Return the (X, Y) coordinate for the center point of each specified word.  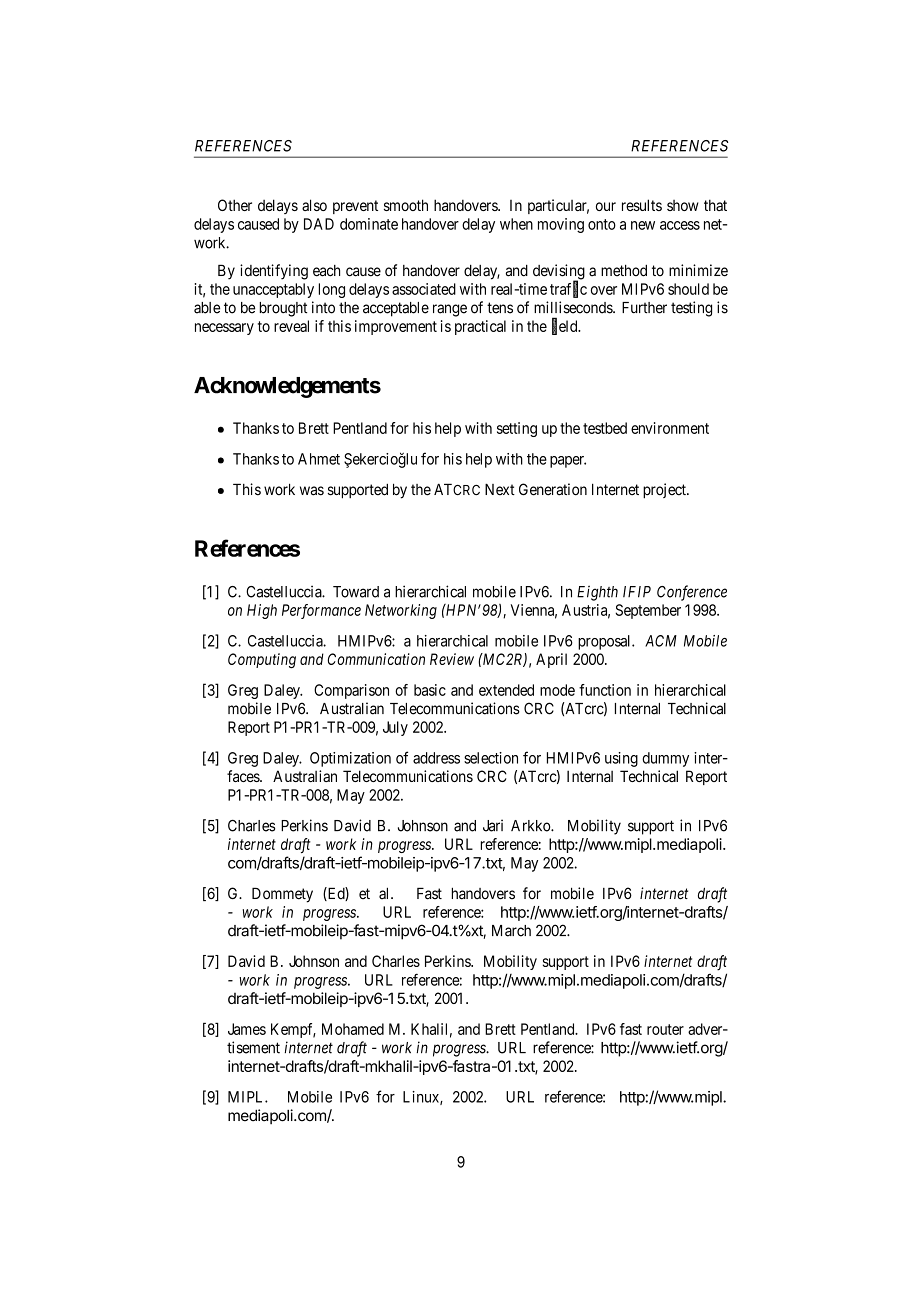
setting (517, 429)
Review (452, 659)
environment (670, 428)
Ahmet (319, 459)
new (643, 225)
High (262, 611)
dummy (665, 759)
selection (491, 758)
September (648, 611)
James (247, 1029)
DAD (319, 224)
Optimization (350, 759)
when (516, 224)
